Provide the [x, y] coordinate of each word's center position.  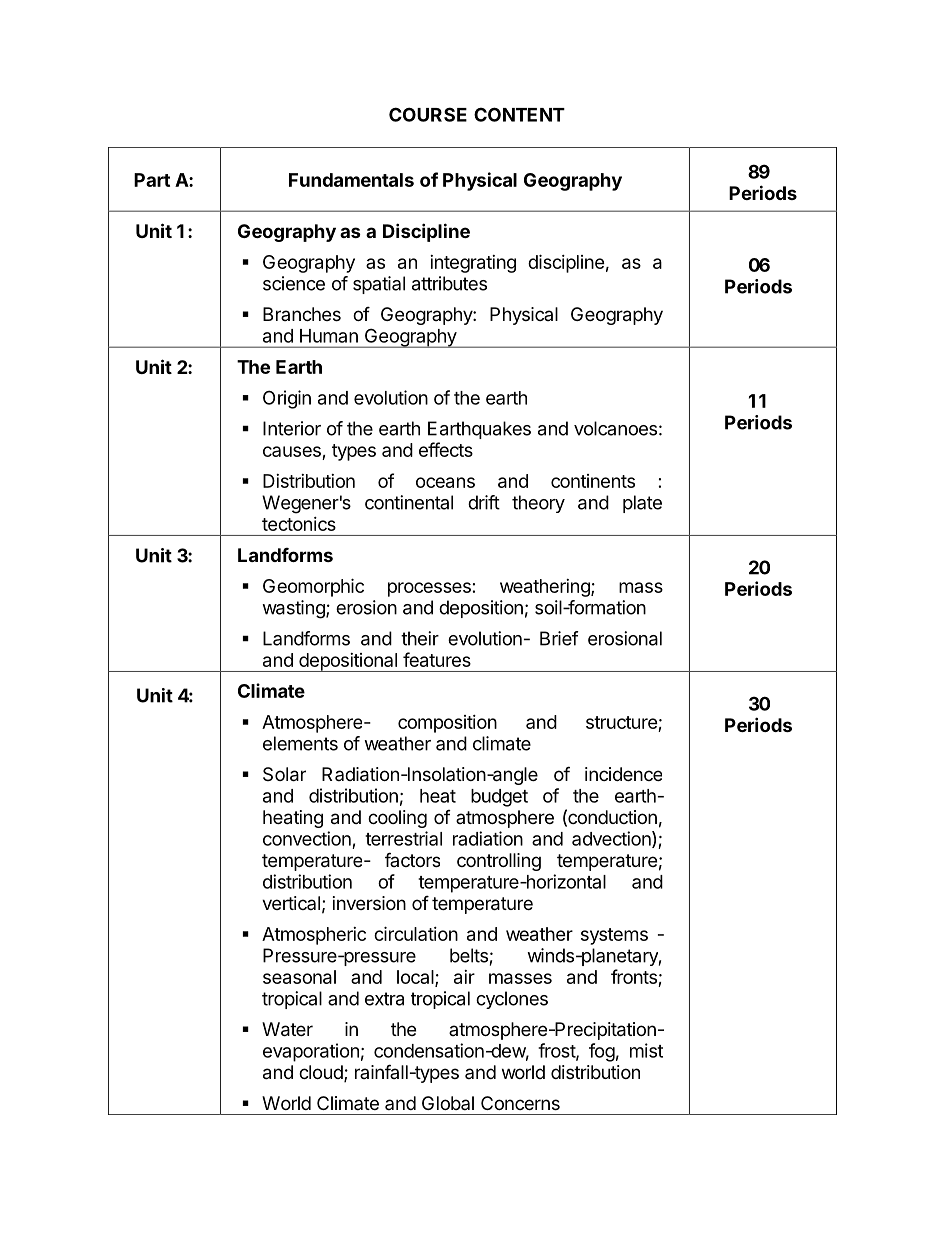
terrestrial [403, 838]
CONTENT [519, 114]
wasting [294, 609]
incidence [623, 774]
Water [287, 1029]
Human [329, 336]
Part [152, 180]
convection [307, 838]
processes [429, 589]
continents [593, 481]
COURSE [428, 114]
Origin [287, 399]
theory [538, 504]
